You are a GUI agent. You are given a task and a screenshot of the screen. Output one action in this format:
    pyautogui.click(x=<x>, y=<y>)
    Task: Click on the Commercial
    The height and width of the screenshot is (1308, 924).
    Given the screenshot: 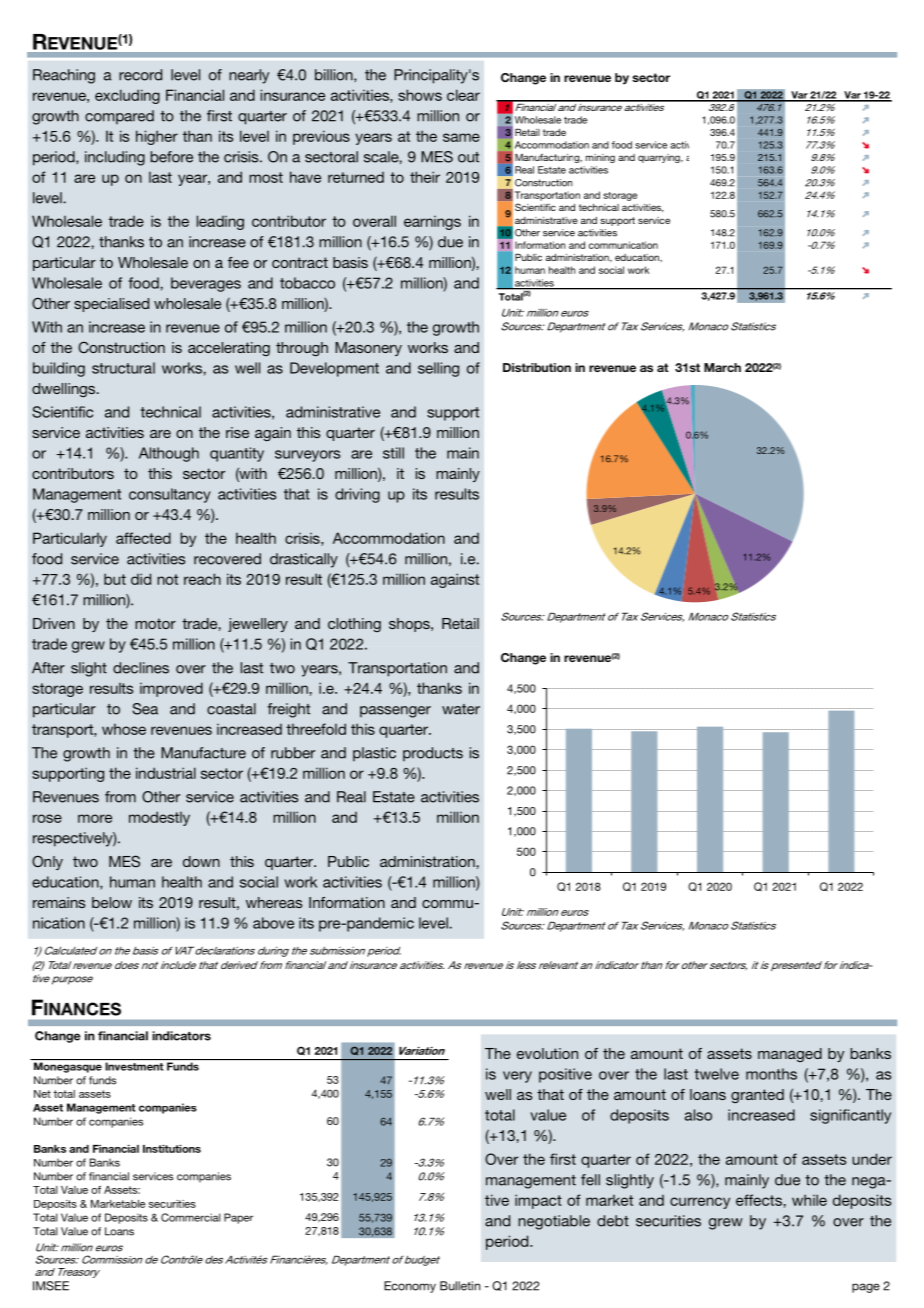 What is the action you would take?
    pyautogui.click(x=191, y=1217)
